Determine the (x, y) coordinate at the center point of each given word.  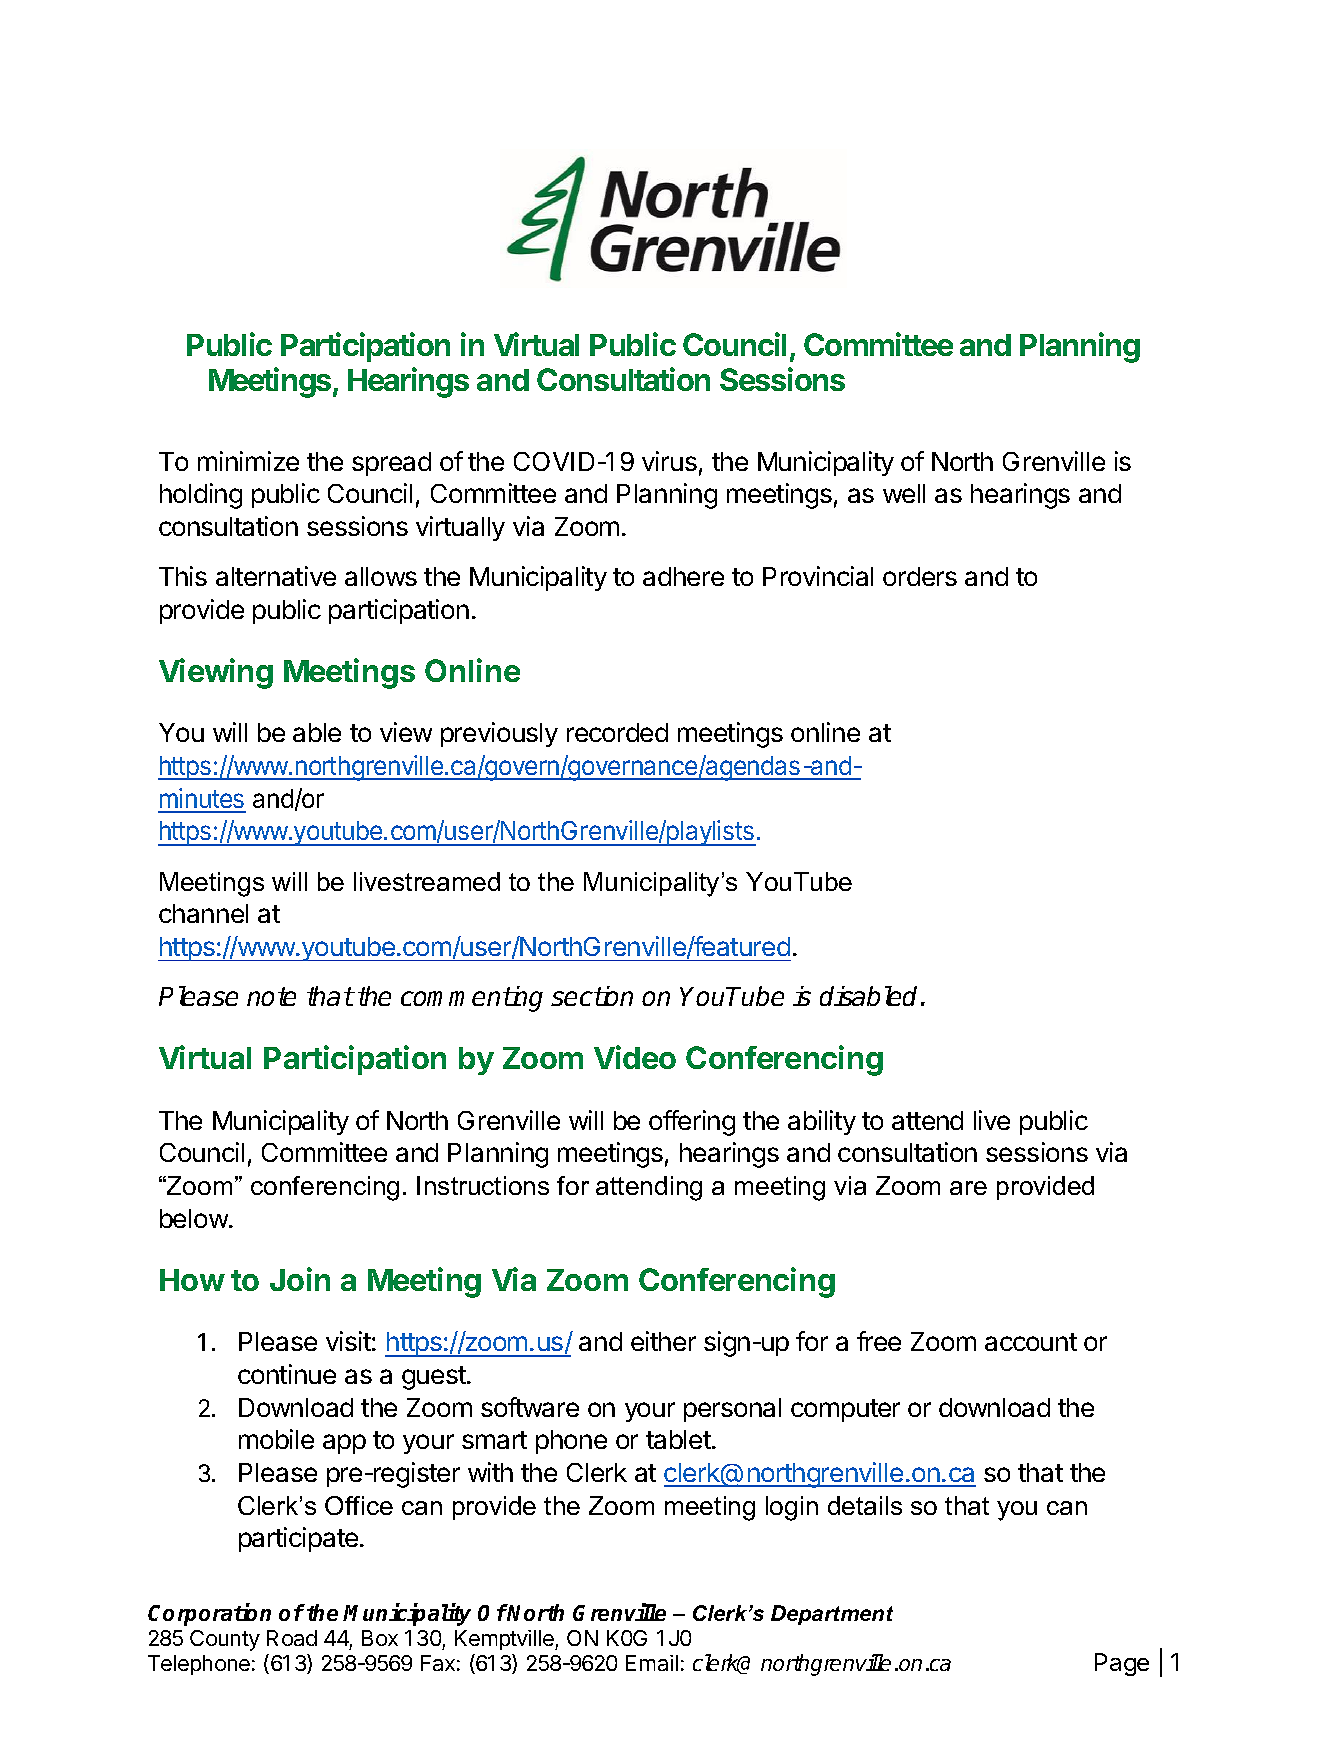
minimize (248, 461)
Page (1122, 1664)
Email (652, 1663)
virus (669, 461)
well (904, 493)
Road (292, 1638)
